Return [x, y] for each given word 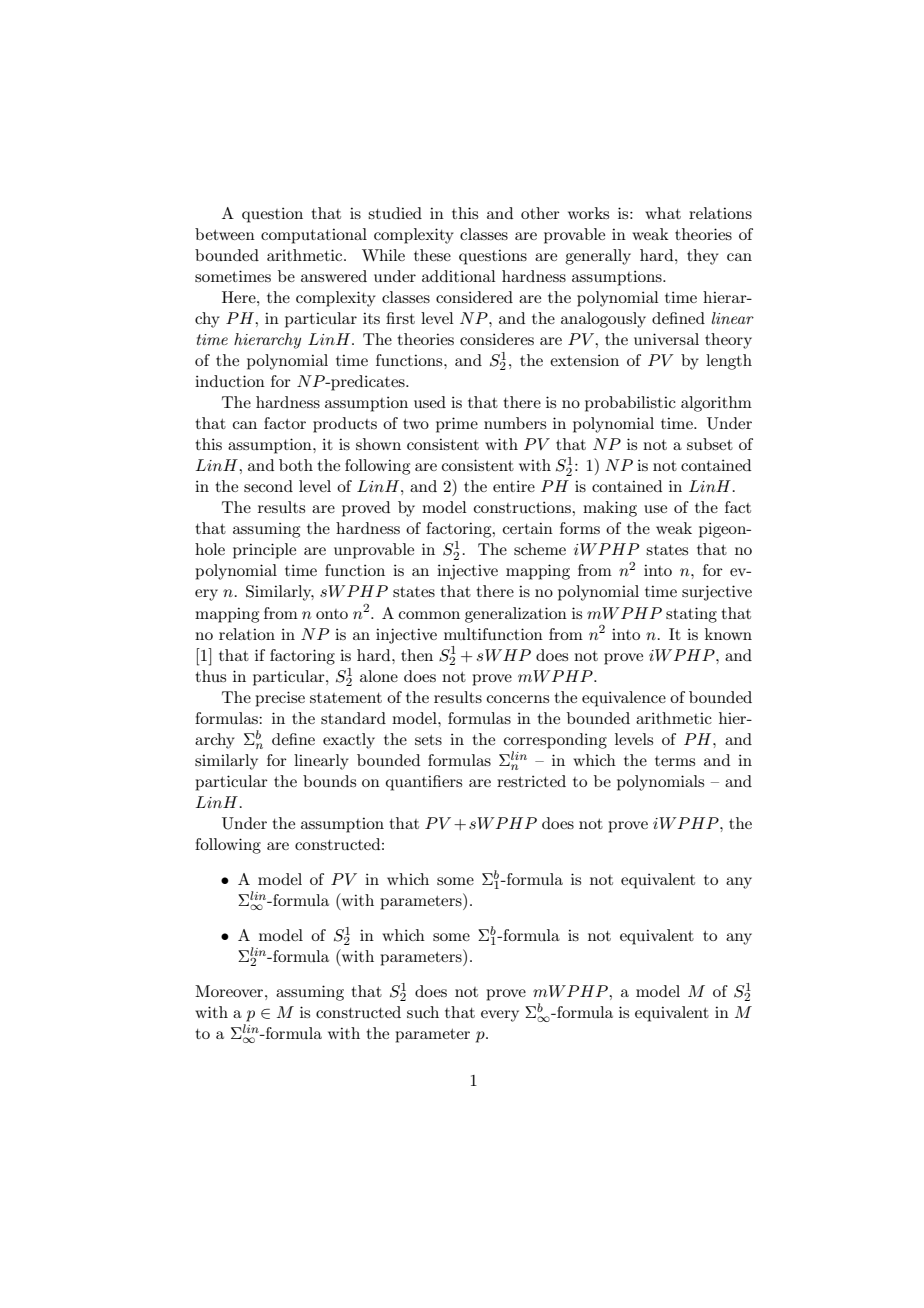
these [432, 255]
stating [691, 615]
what [663, 213]
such [423, 1012]
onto [332, 614]
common [429, 615]
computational [314, 236]
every [500, 1016]
